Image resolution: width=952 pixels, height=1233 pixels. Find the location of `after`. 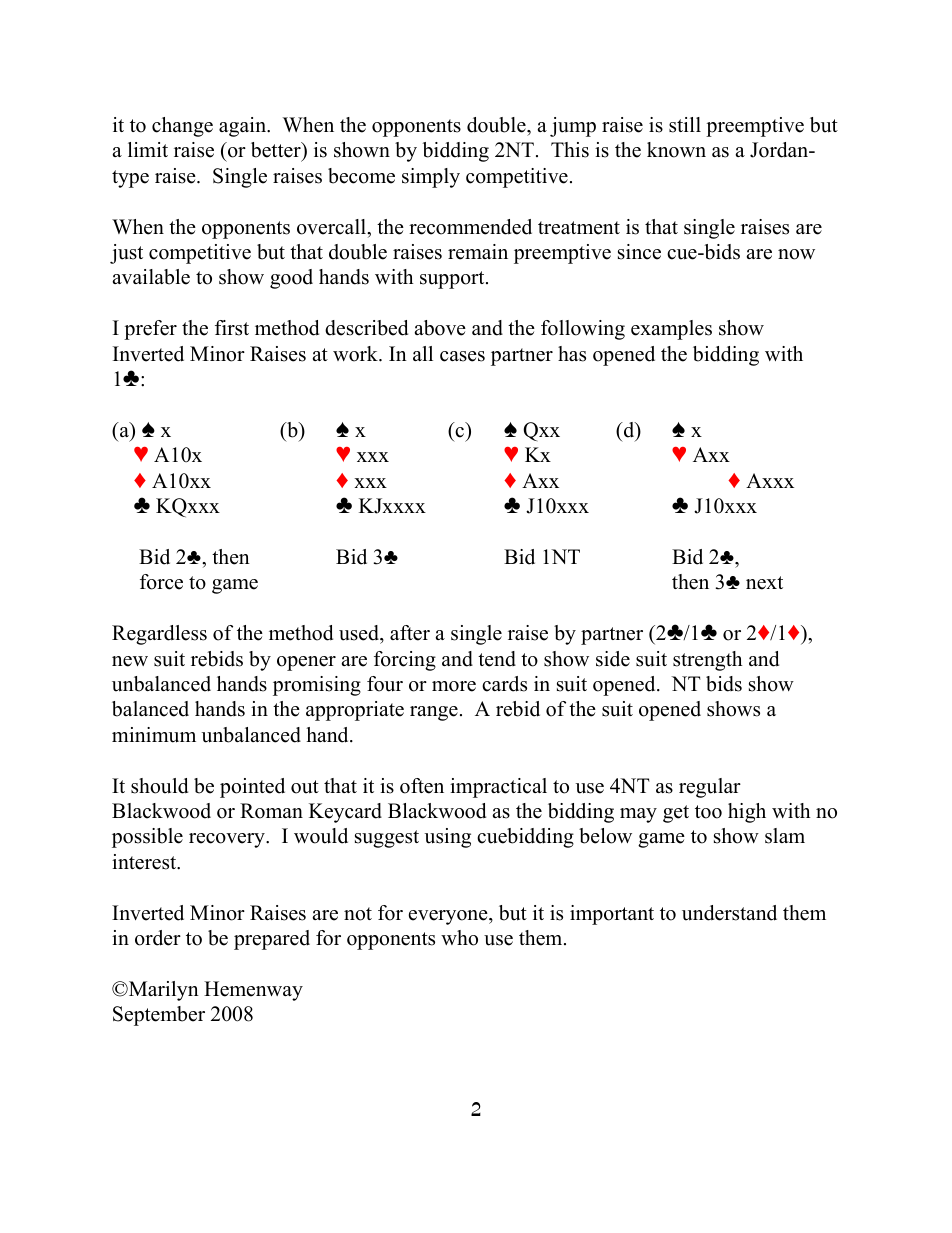

after is located at coordinates (410, 633).
